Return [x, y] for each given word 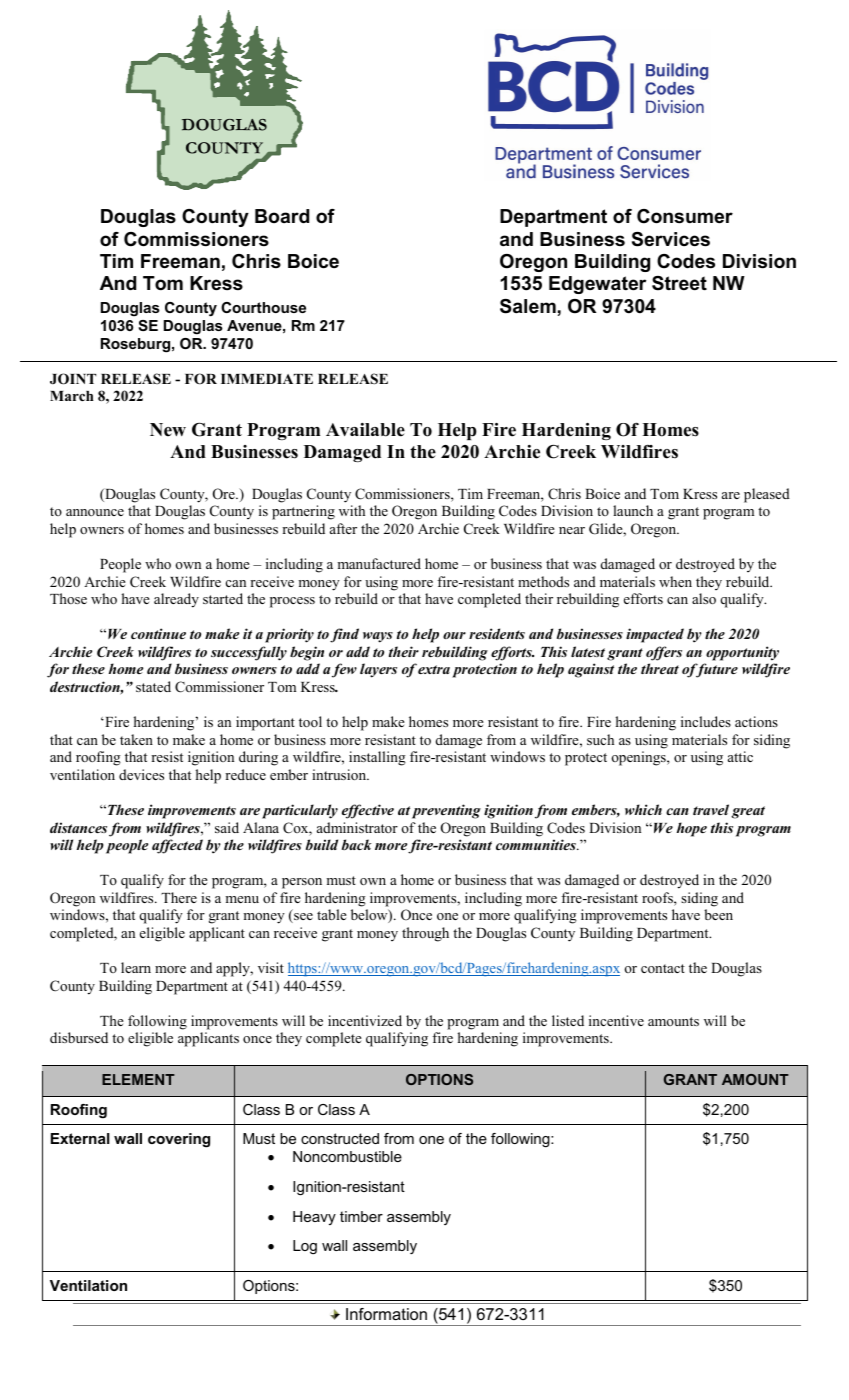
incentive [616, 1020]
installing [377, 758]
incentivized [365, 1020]
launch [633, 510]
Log [305, 1247]
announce [95, 512]
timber [361, 1216]
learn [136, 967]
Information [386, 1314]
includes [706, 721]
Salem [528, 306]
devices [141, 774]
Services [671, 239]
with [352, 510]
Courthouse [263, 307]
